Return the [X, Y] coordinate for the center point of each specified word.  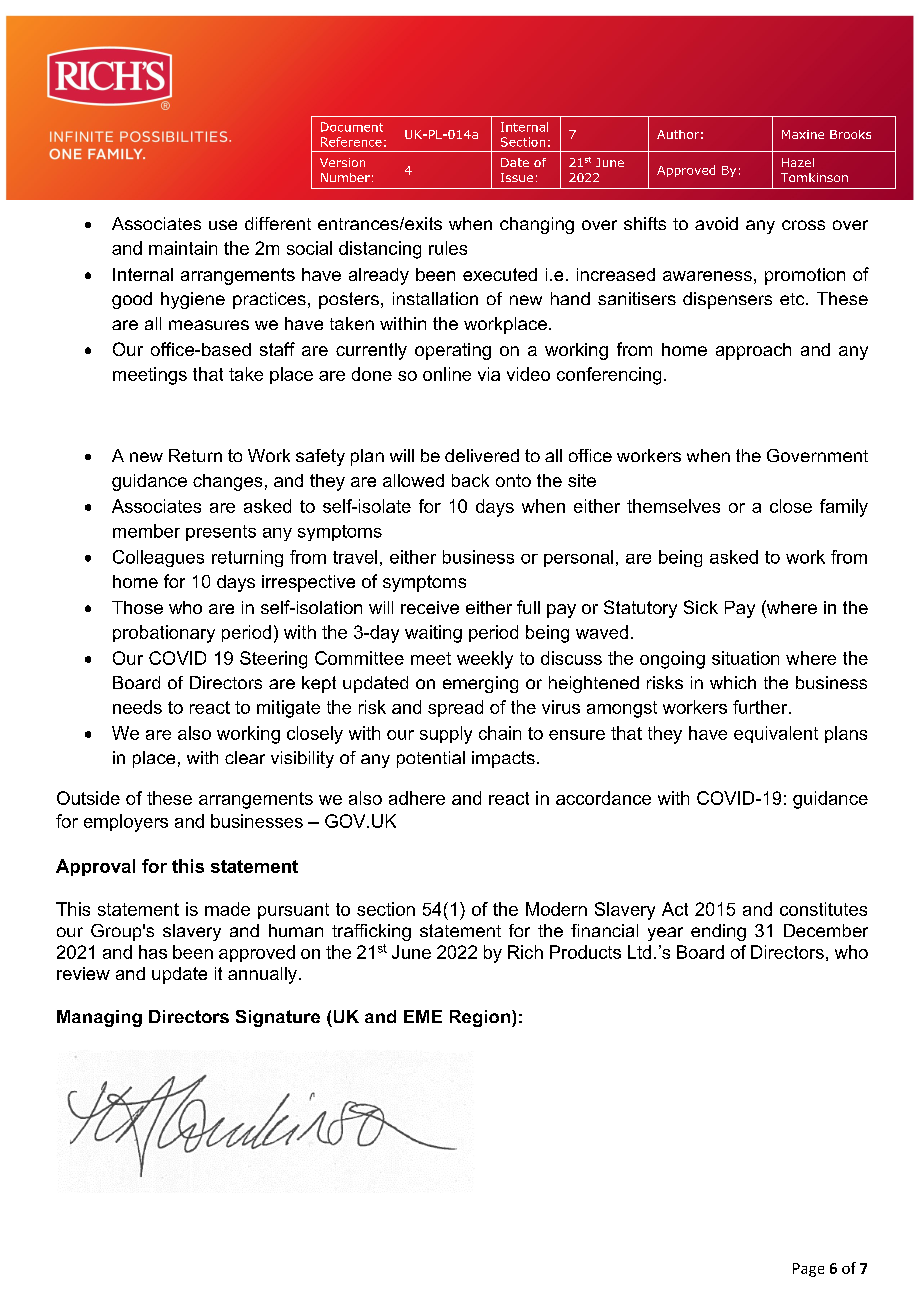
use [223, 225]
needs [137, 707]
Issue [517, 177]
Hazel [798, 162]
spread [455, 708]
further [761, 707]
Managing [99, 1018]
